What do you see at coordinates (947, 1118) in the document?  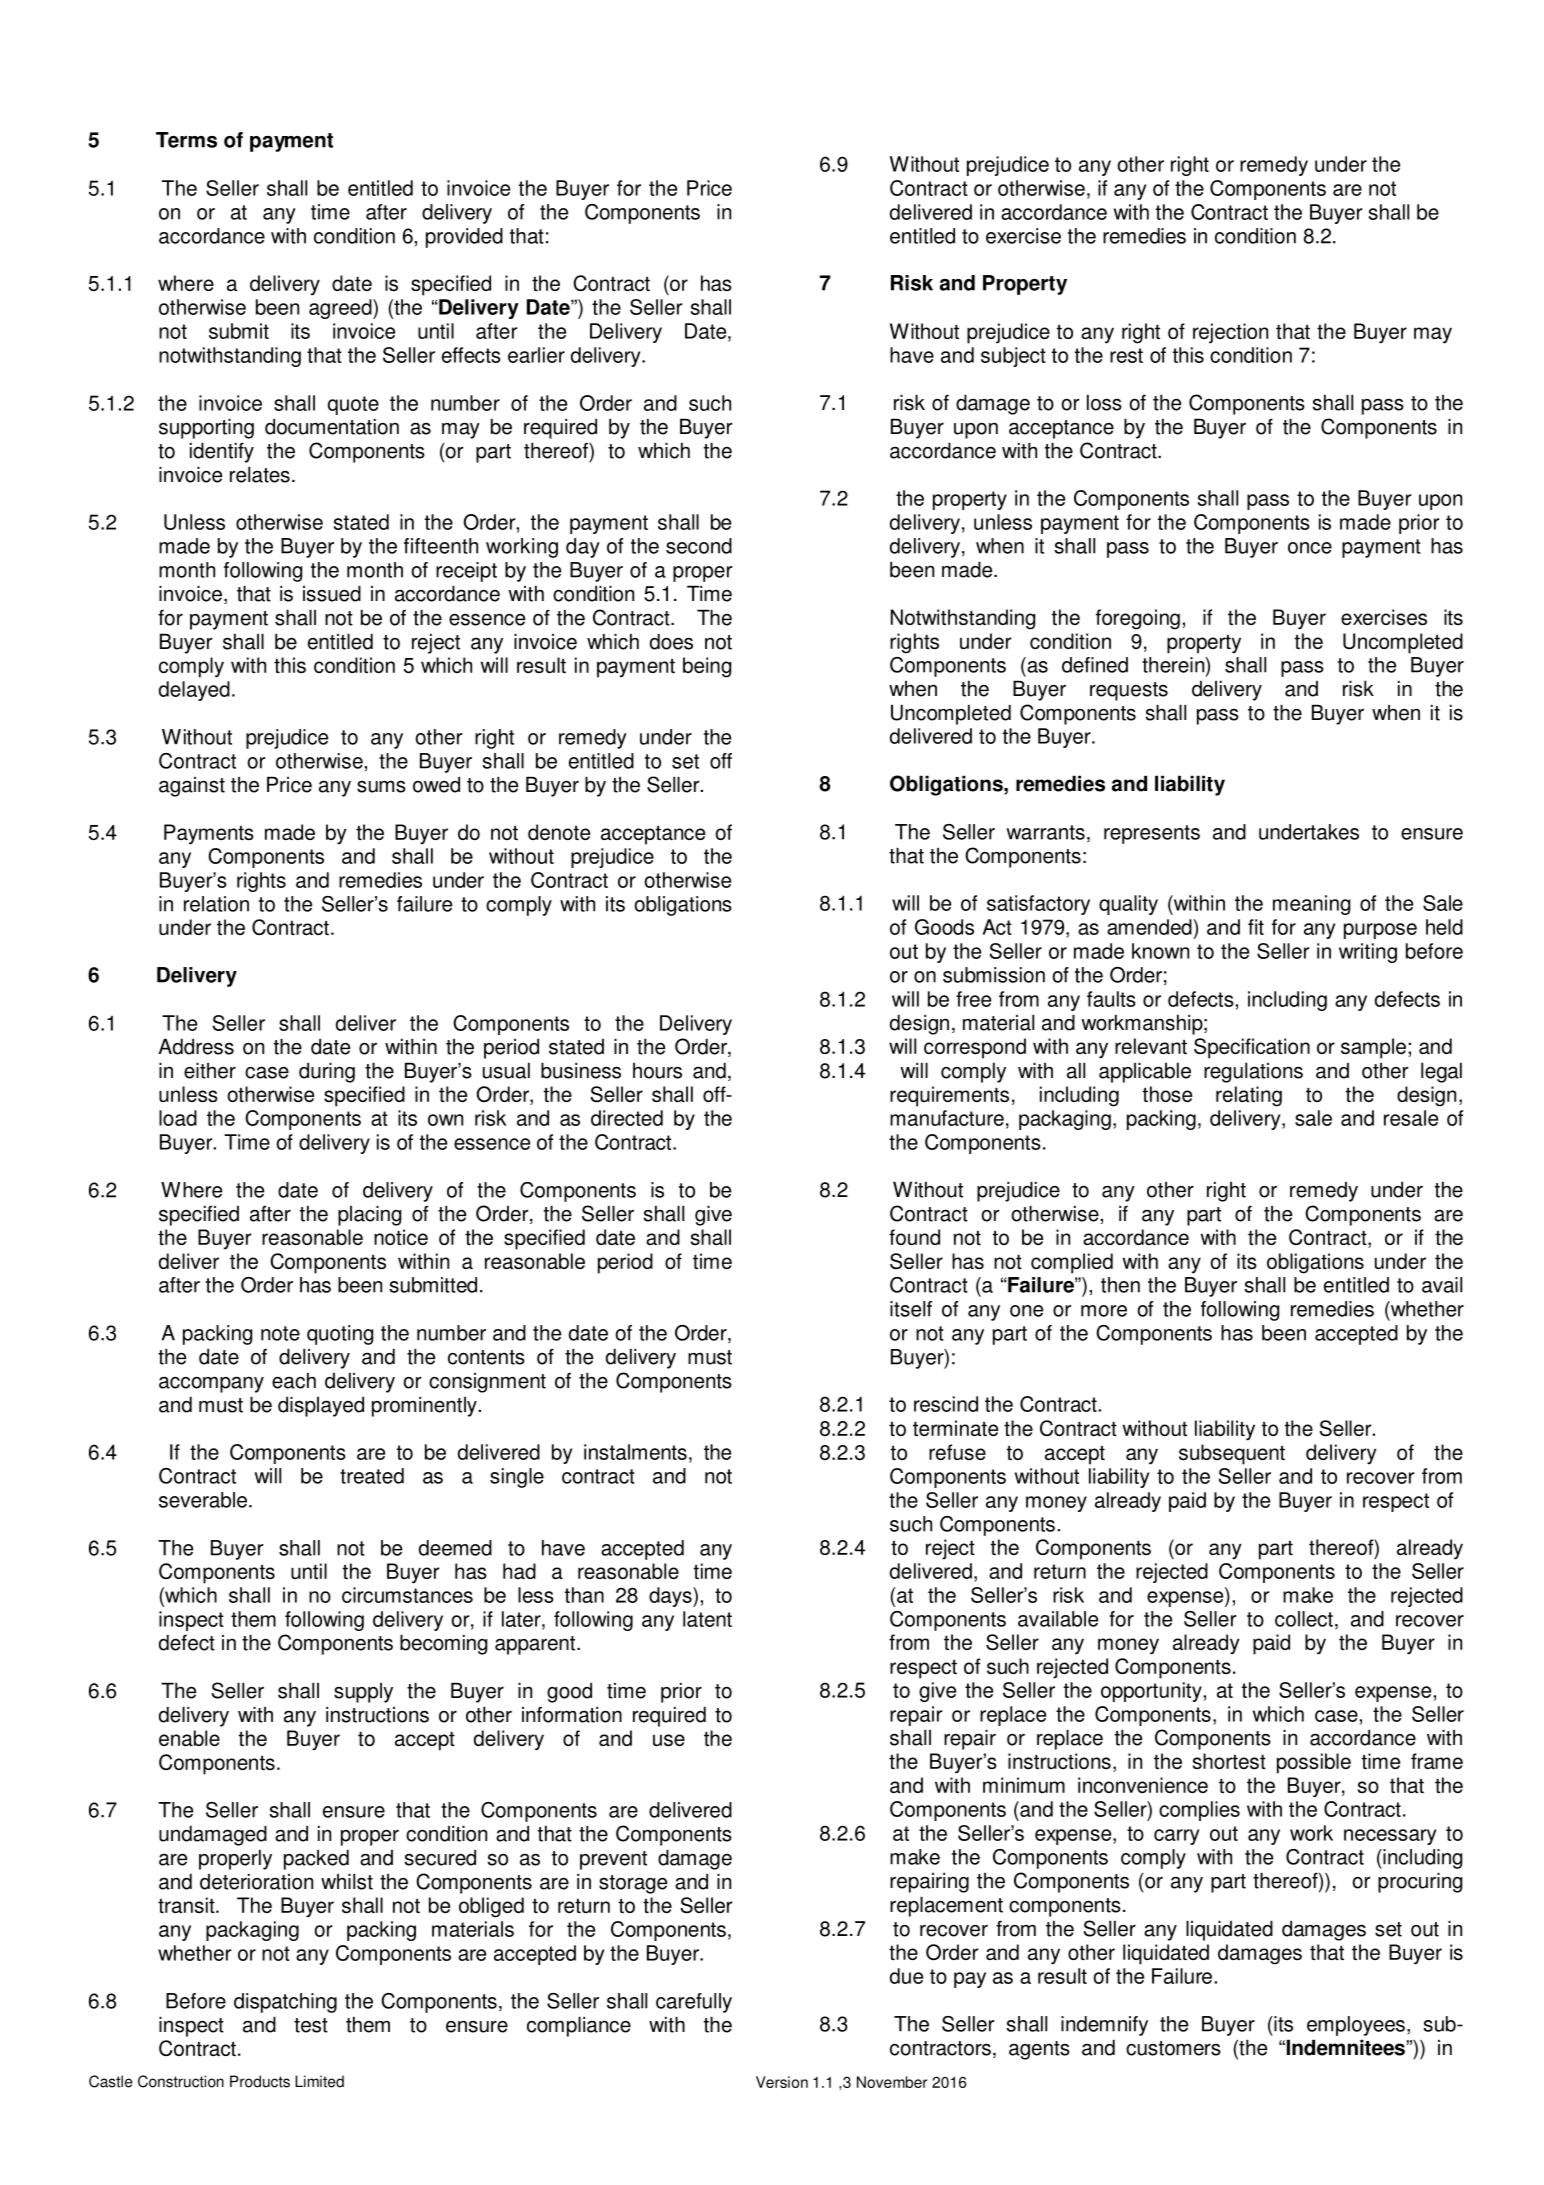 I see `manufacture` at bounding box center [947, 1118].
